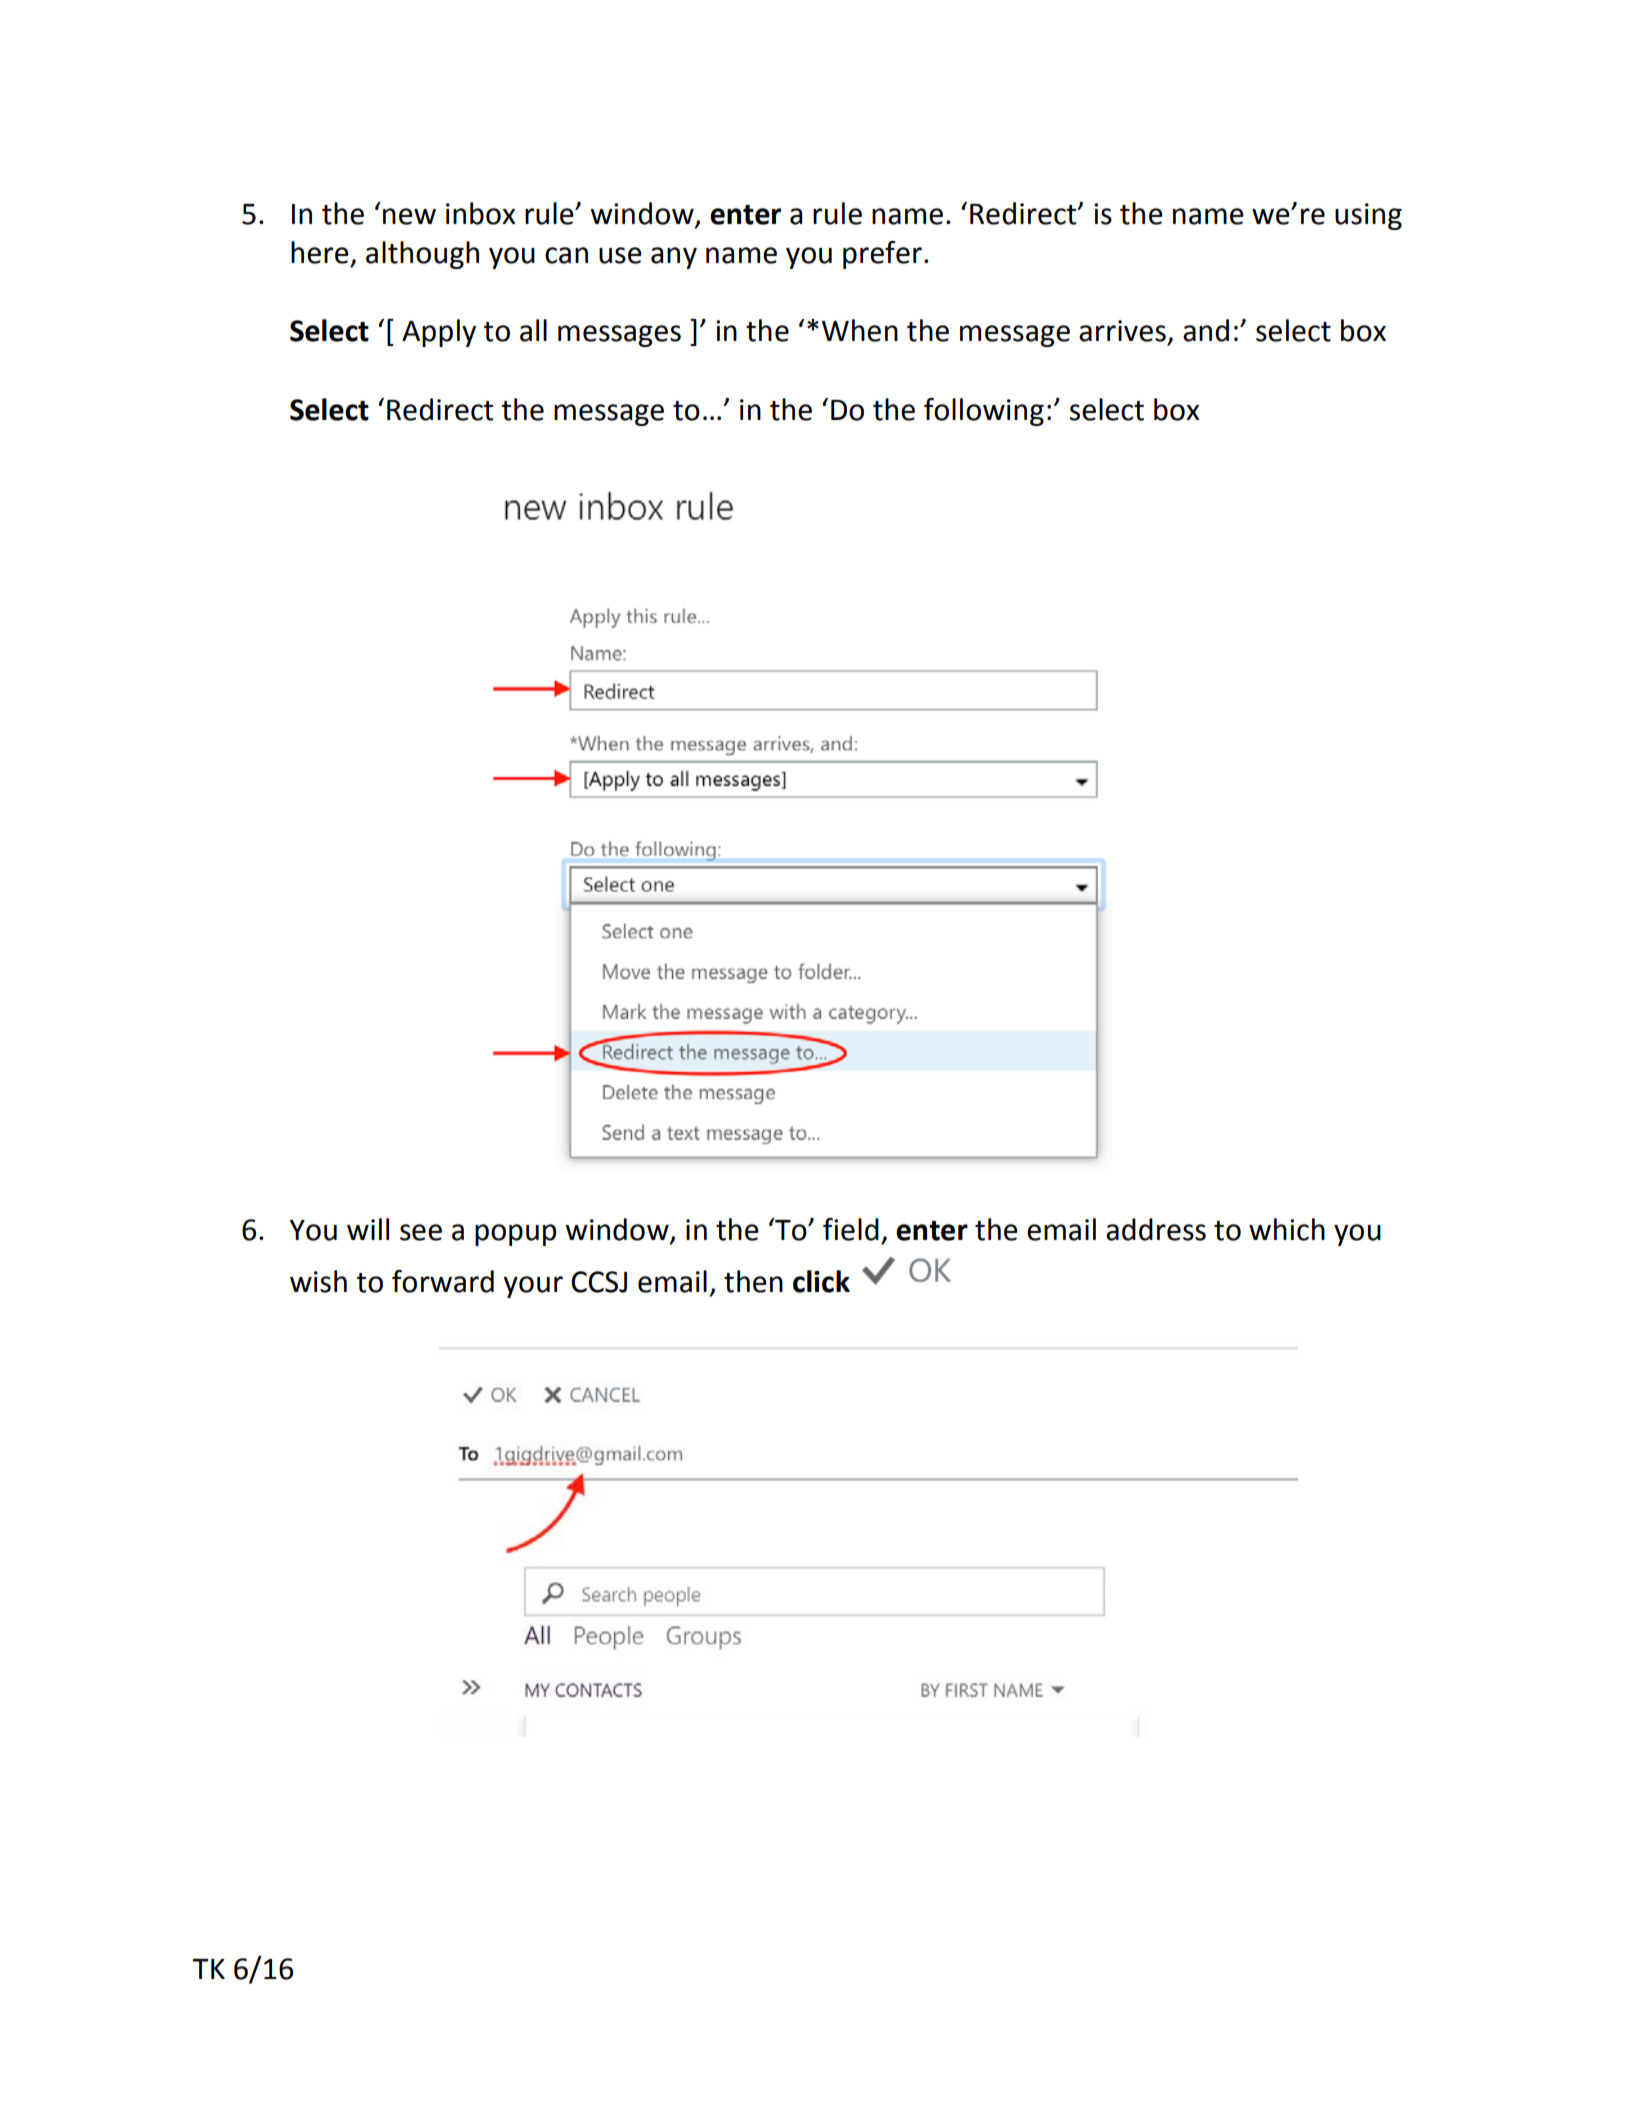  I want to click on Apply, so click(439, 333).
